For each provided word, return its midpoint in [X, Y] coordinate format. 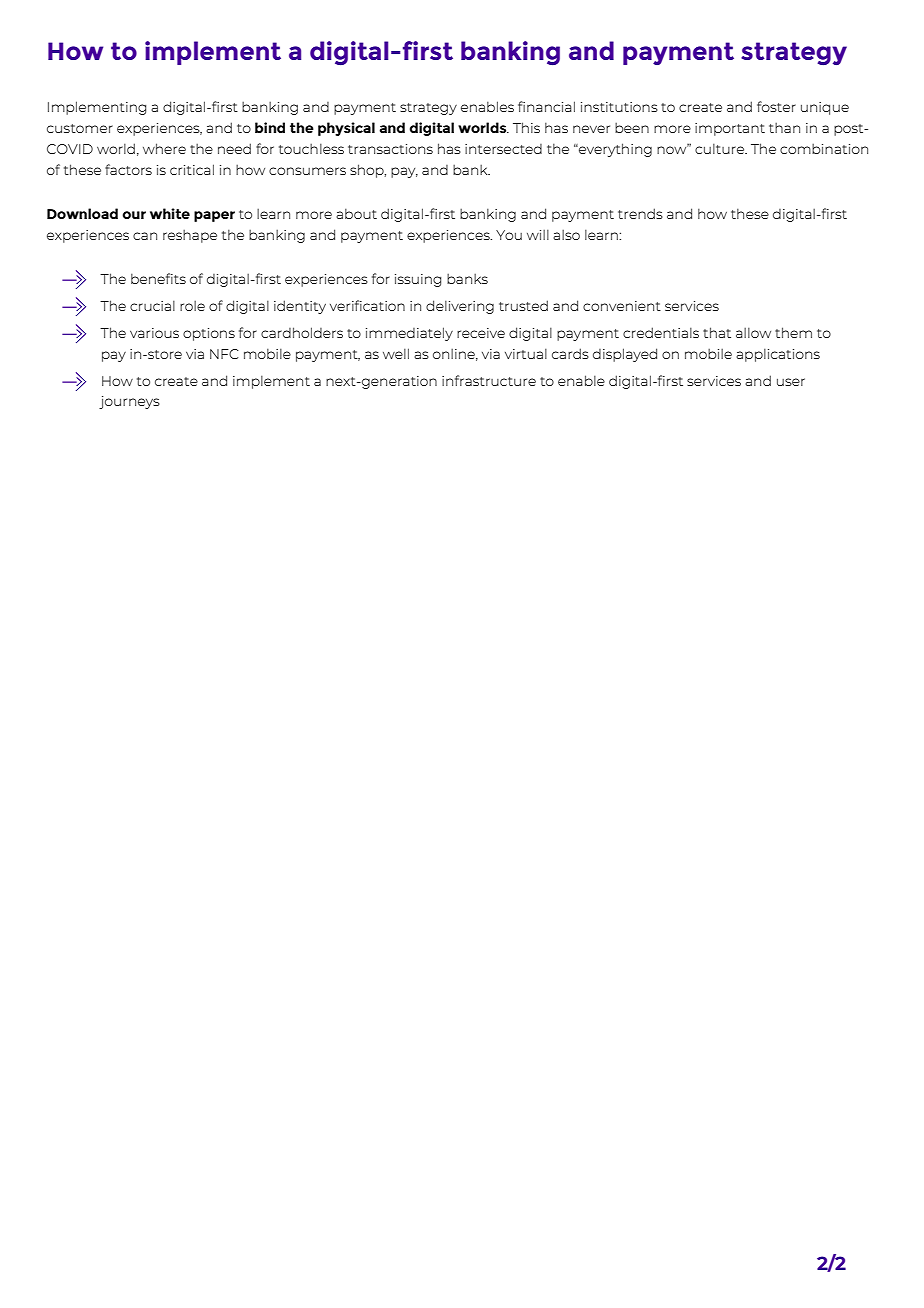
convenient [622, 306]
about [356, 213]
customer [80, 128]
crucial [152, 305]
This [526, 127]
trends [640, 213]
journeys [129, 402]
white [170, 213]
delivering [460, 307]
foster [776, 106]
